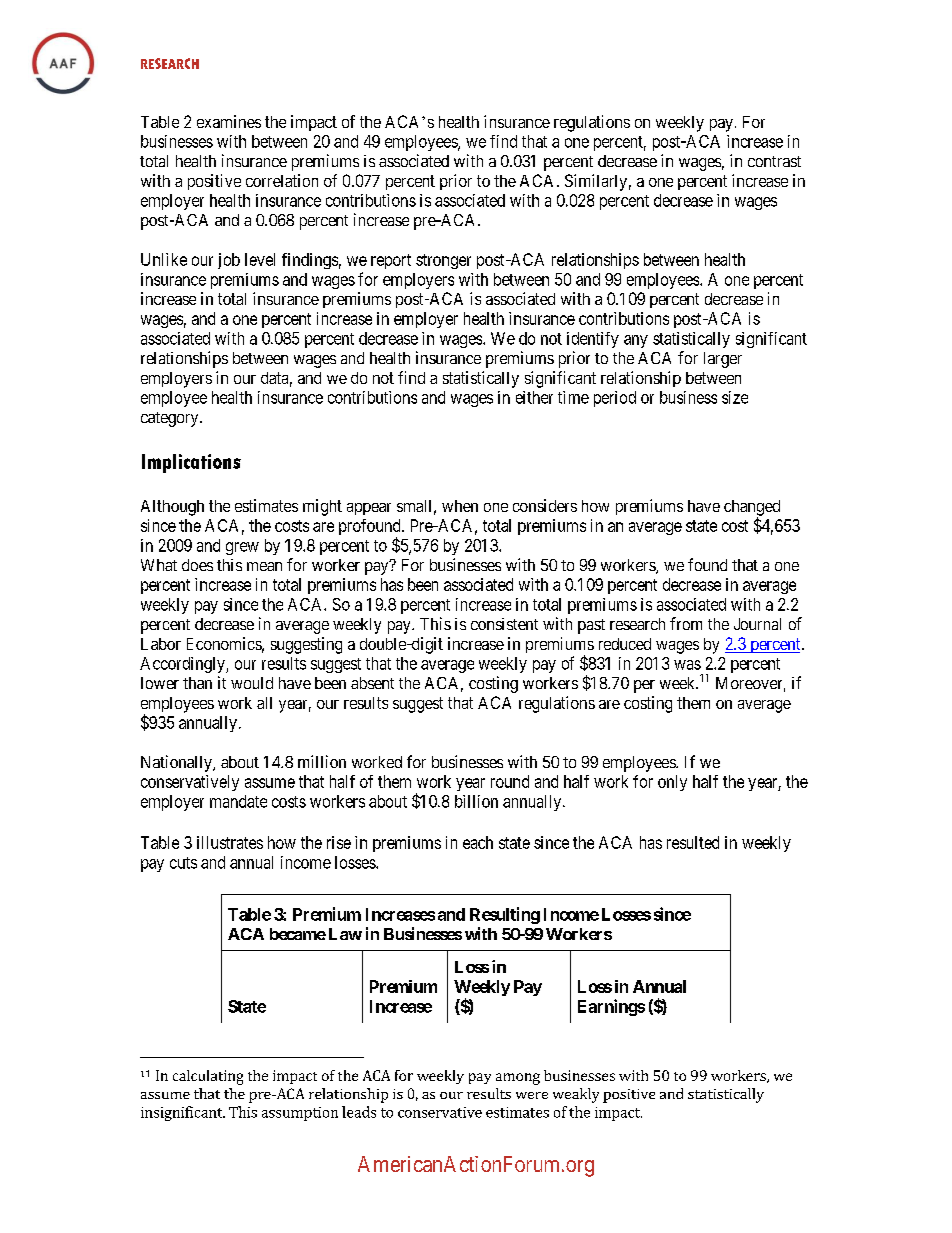 This image has width=952, height=1233. What do you see at coordinates (229, 121) in the image?
I see `examines` at bounding box center [229, 121].
